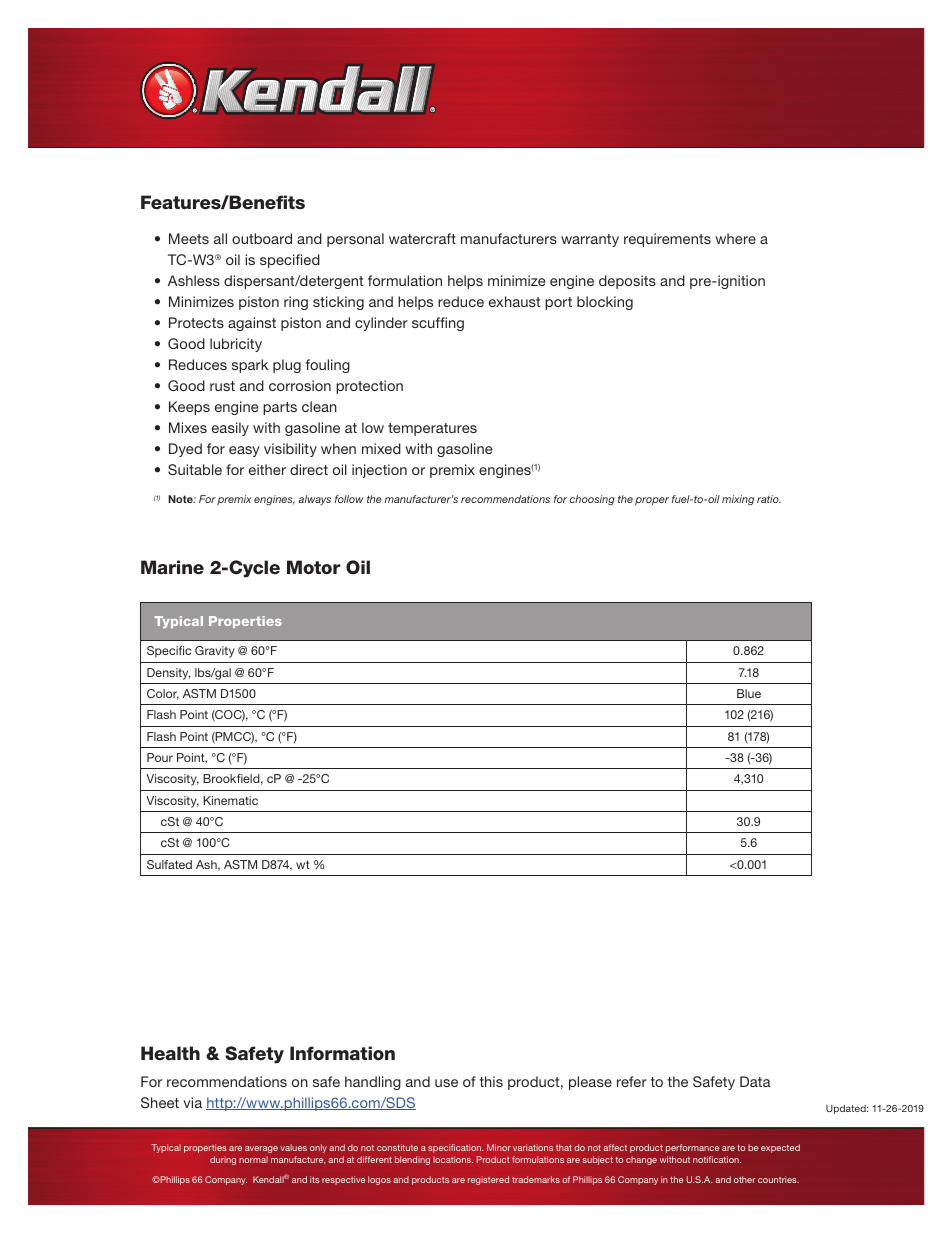 This image has width=952, height=1233. What do you see at coordinates (738, 500) in the image?
I see `mixing` at bounding box center [738, 500].
